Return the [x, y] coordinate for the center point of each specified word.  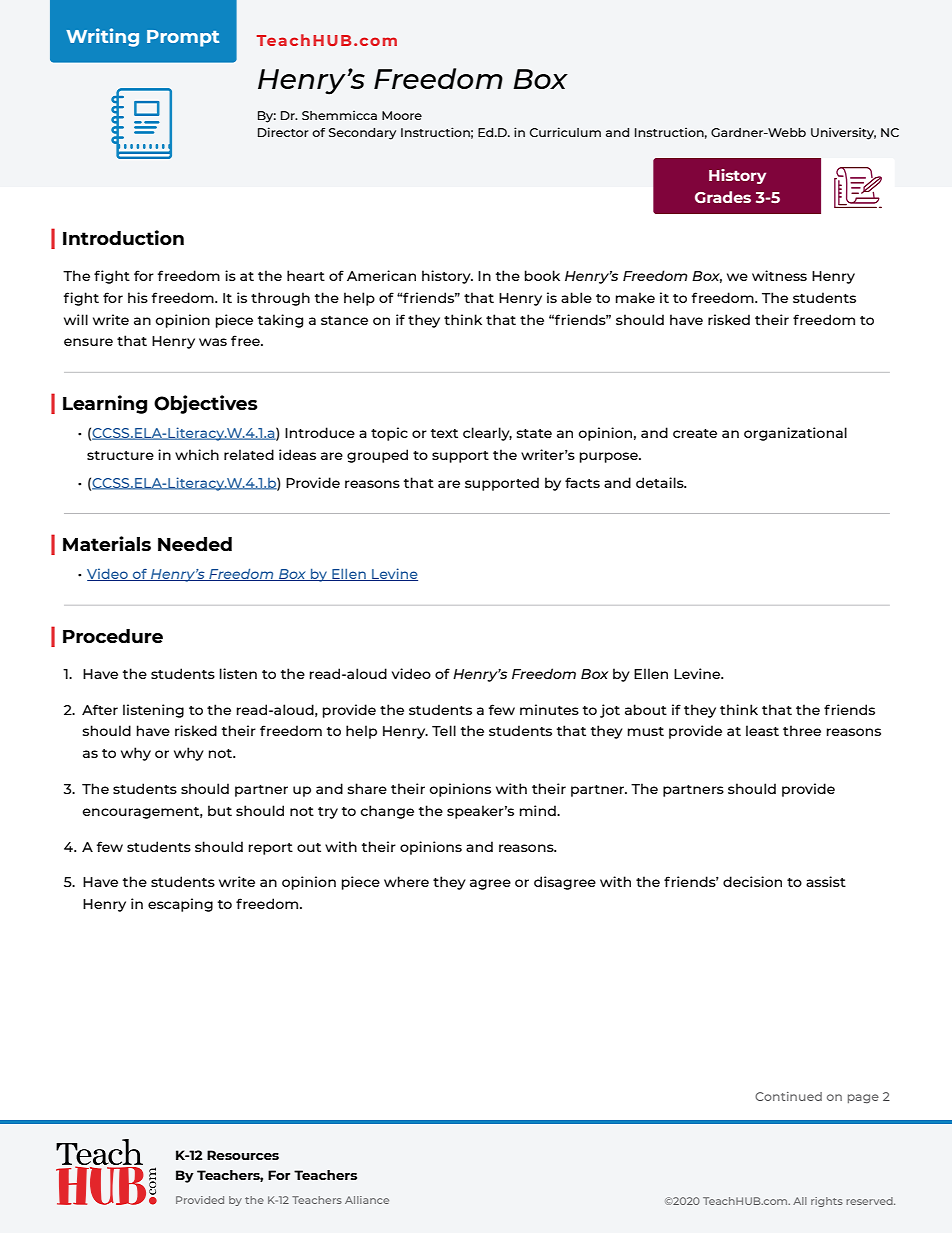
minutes [549, 709]
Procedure [113, 636]
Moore [402, 115]
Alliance [367, 1200]
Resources [243, 1155]
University [843, 133]
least [762, 730]
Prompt [183, 38]
